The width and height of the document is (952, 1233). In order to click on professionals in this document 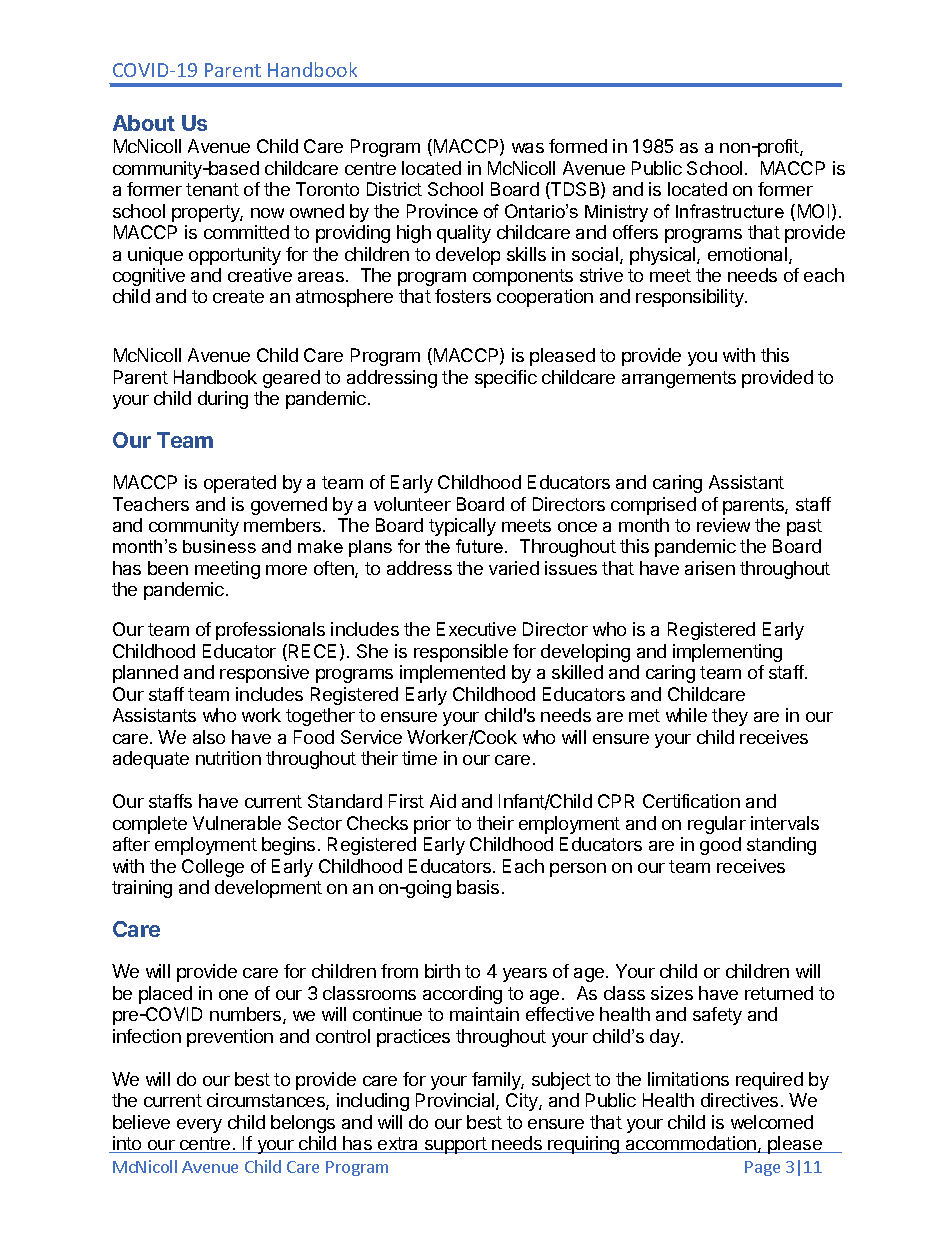, I will do `click(270, 631)`.
